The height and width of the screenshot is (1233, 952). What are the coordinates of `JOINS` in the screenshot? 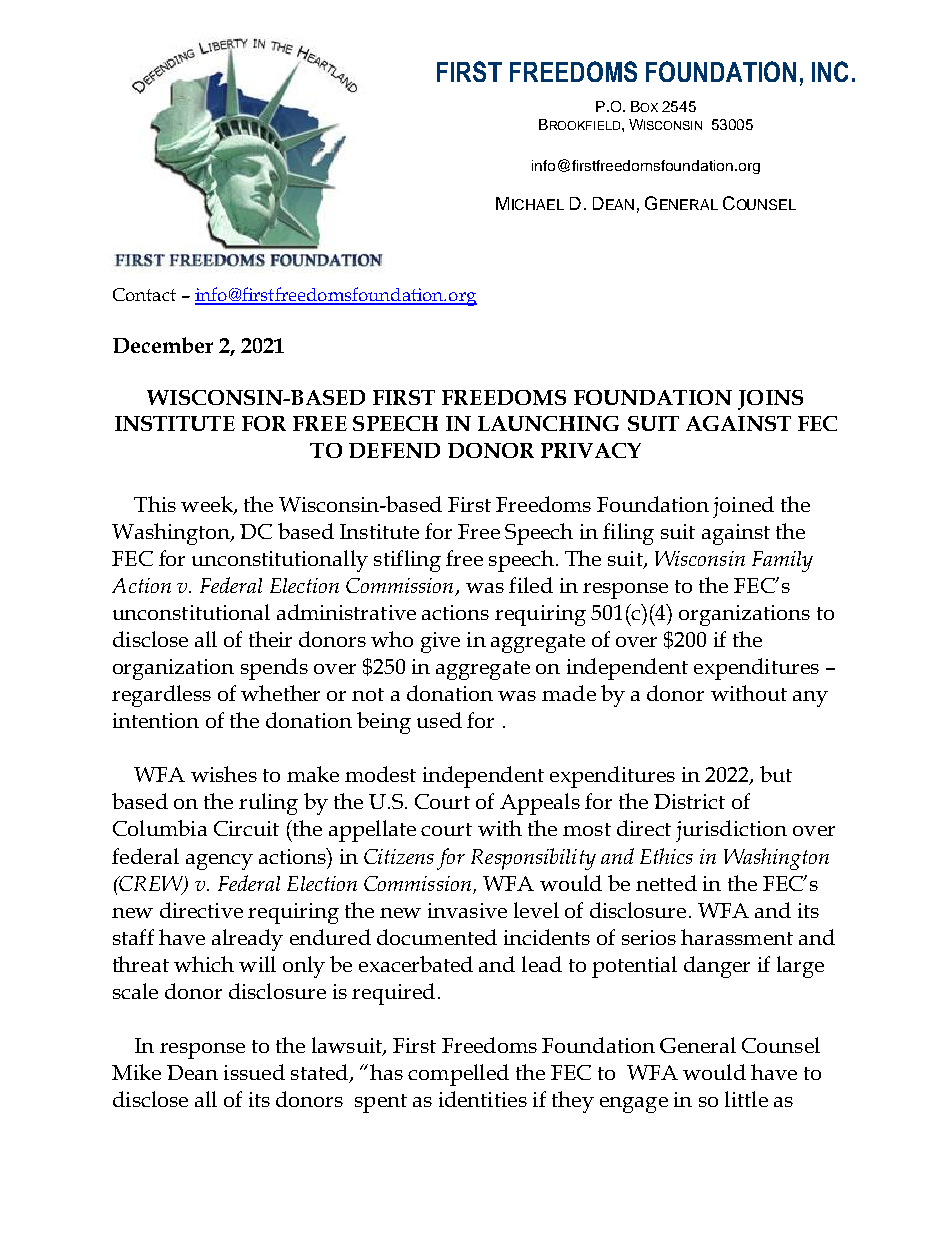 It's located at (770, 400).
